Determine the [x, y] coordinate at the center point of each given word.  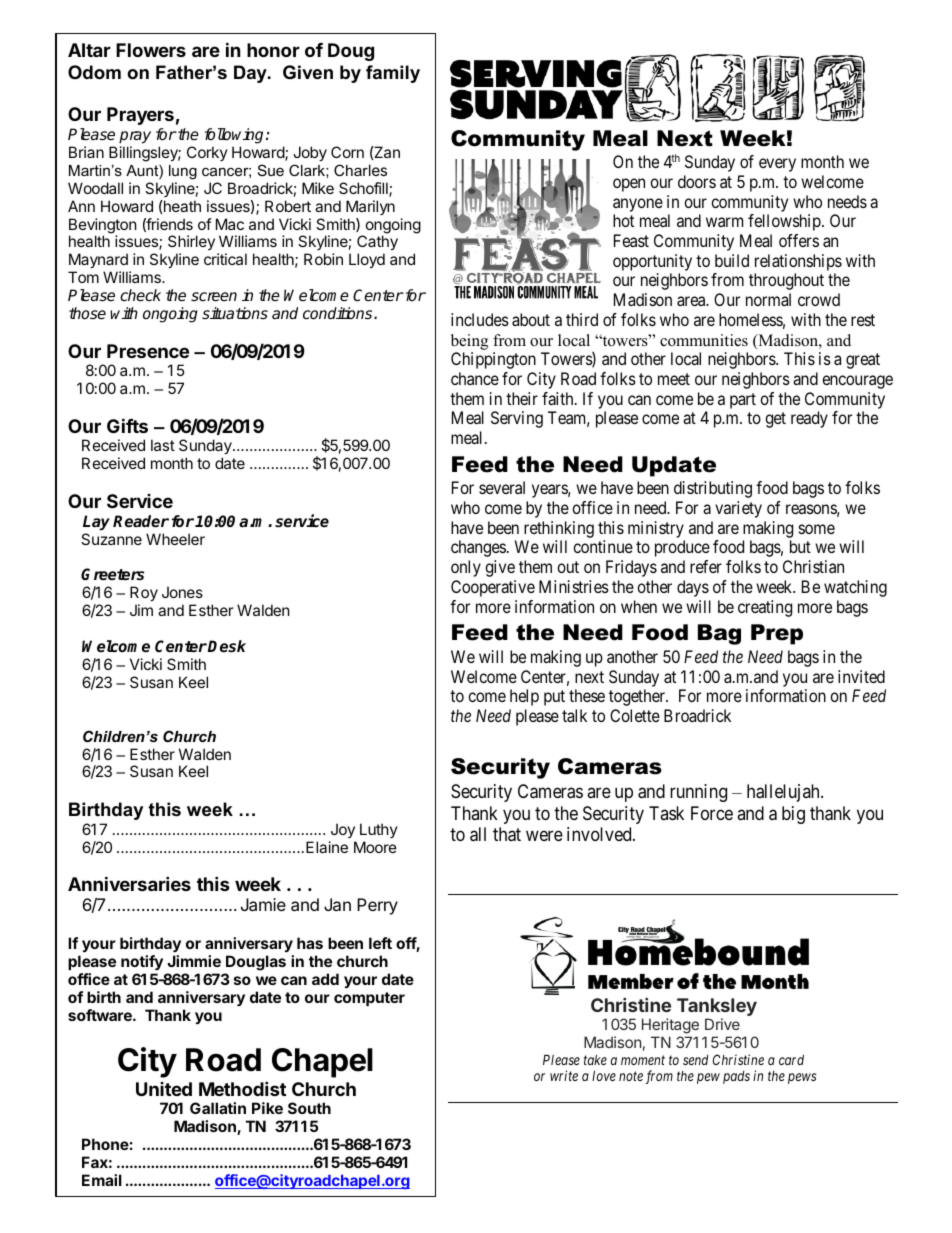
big [793, 815]
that [507, 834]
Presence [148, 351]
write [564, 1075]
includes [480, 319]
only [466, 568]
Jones [182, 592]
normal [768, 299]
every [777, 165]
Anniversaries [129, 883]
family [393, 74]
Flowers [151, 50]
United [164, 1089]
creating [765, 608]
